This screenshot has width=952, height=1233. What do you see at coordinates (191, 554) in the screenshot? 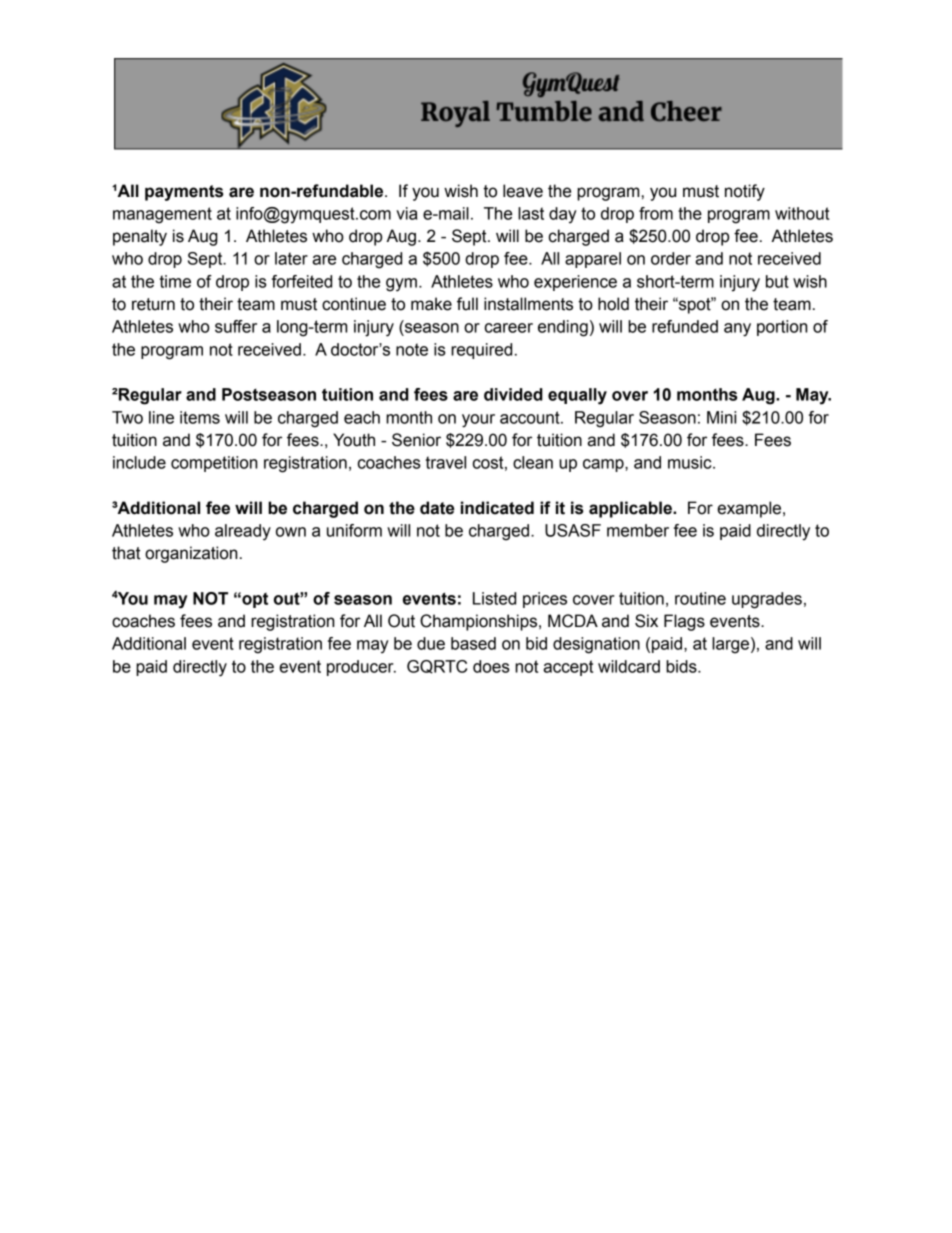
I see `organization` at bounding box center [191, 554].
